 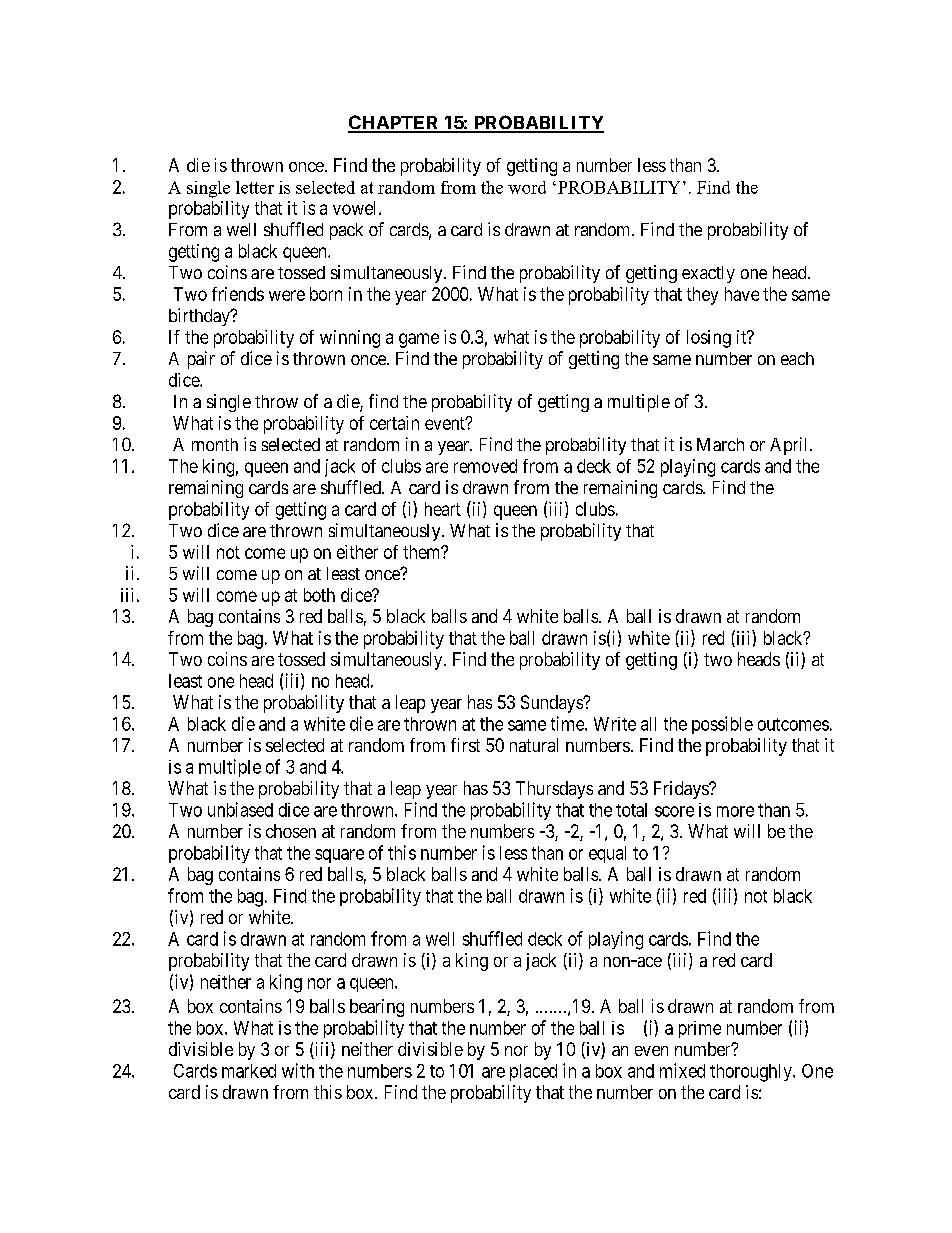 I want to click on March, so click(x=720, y=444).
